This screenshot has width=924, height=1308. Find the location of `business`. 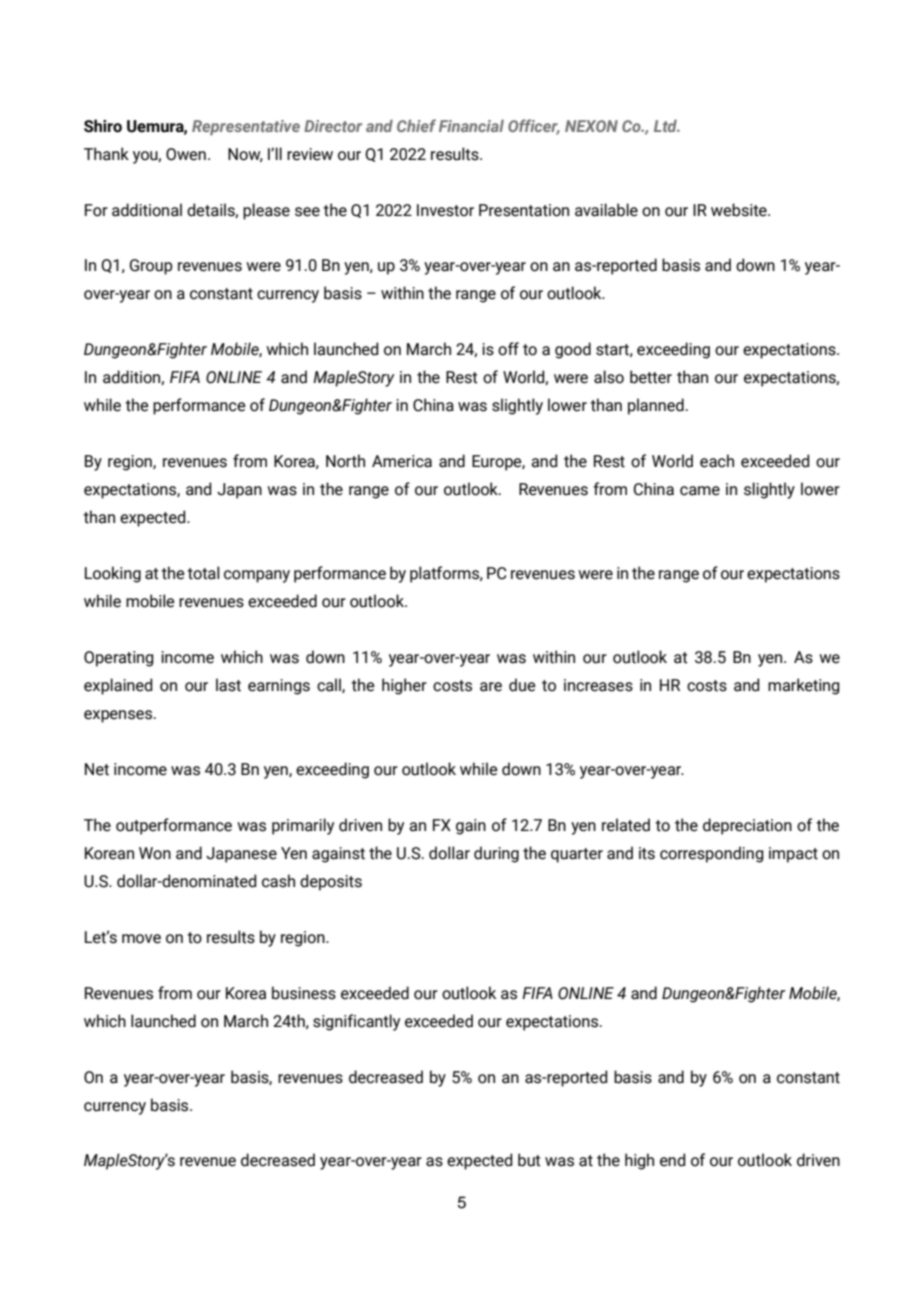

business is located at coordinates (304, 993).
